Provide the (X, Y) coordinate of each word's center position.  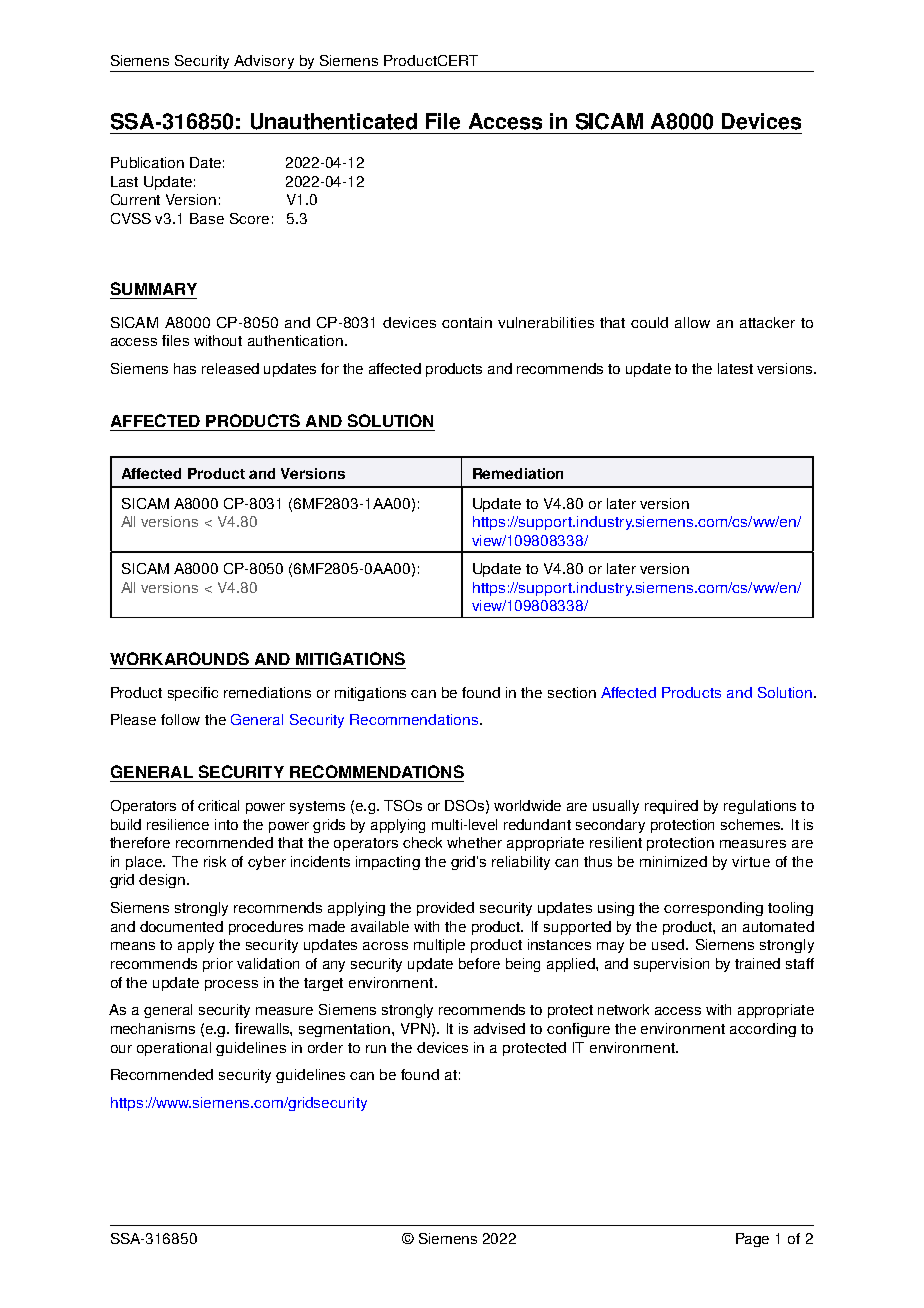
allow (692, 322)
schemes (752, 824)
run (376, 1049)
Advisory (265, 63)
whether (474, 842)
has (185, 368)
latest (735, 368)
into (226, 824)
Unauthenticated (334, 121)
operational (174, 1049)
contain (467, 322)
